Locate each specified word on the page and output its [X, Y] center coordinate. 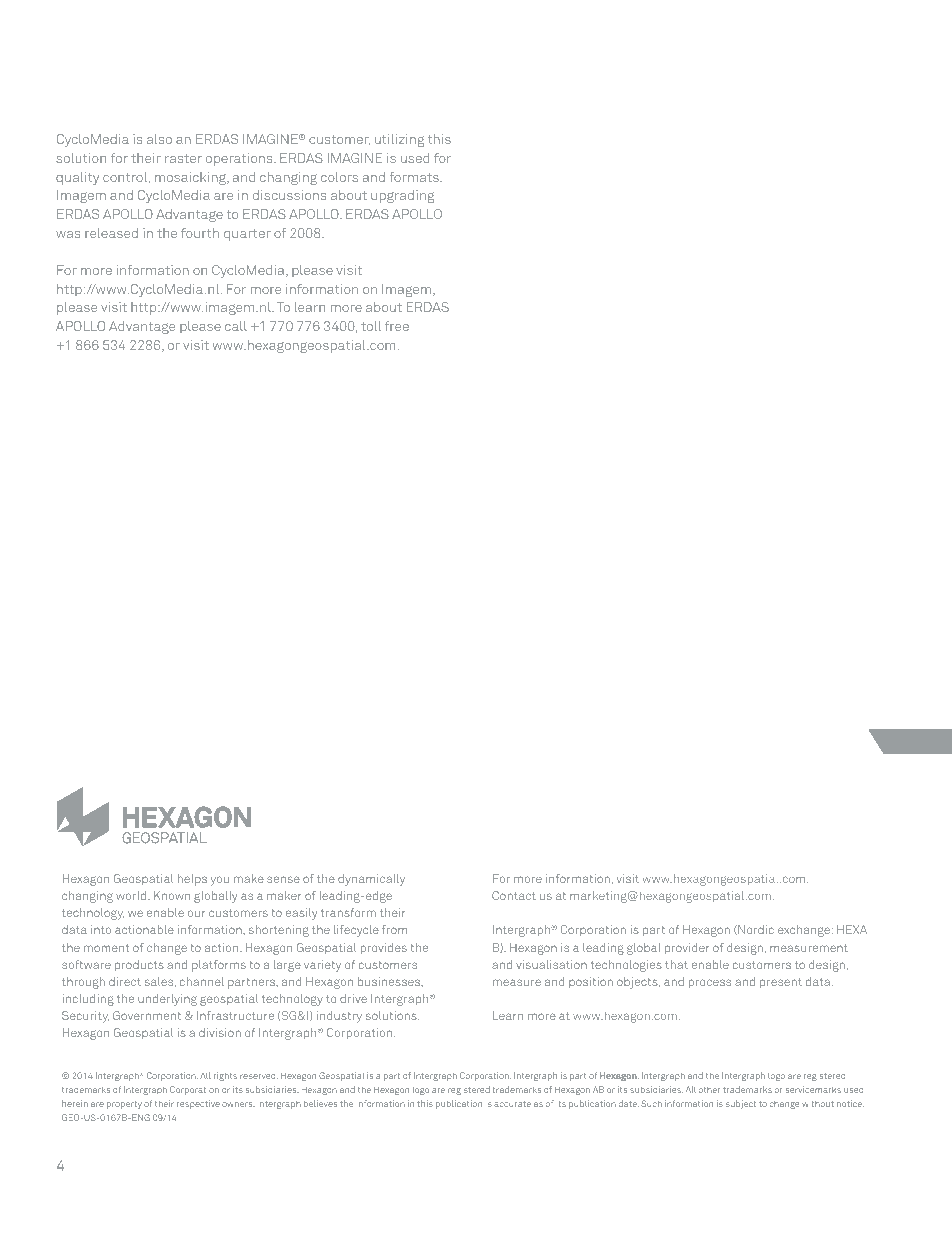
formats [415, 177]
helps [192, 880]
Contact [514, 895]
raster [183, 158]
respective [198, 1104]
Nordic [755, 930]
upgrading [402, 196]
